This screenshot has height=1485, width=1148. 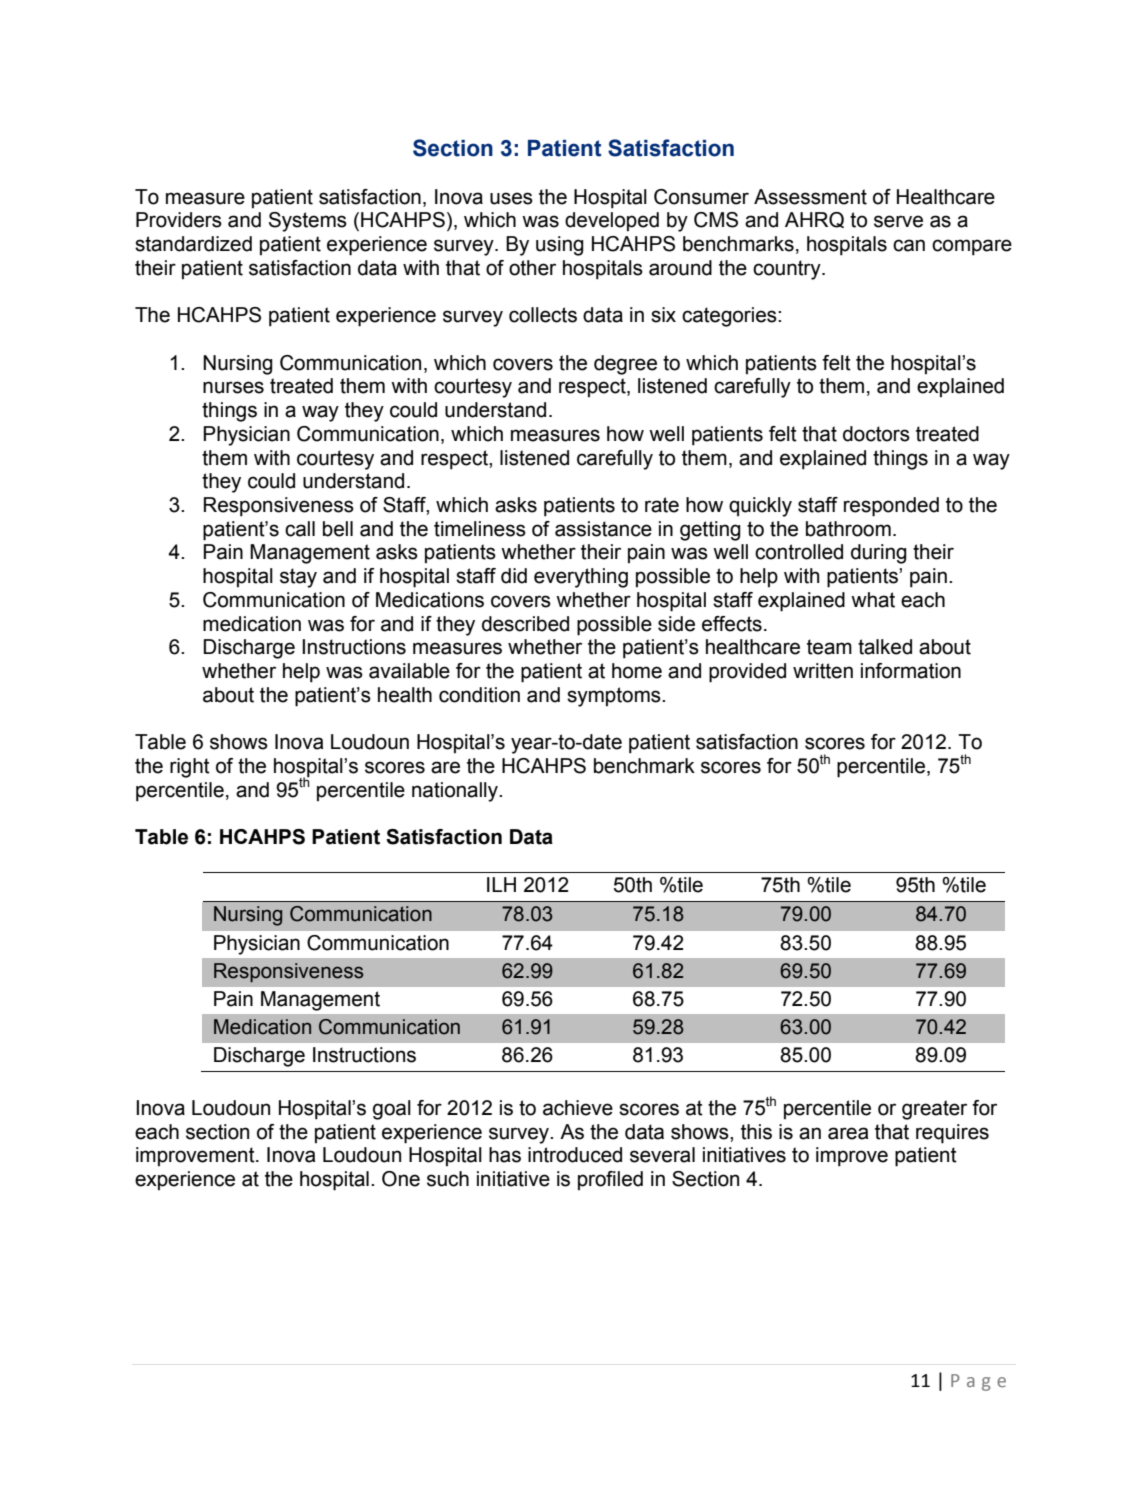 I want to click on One, so click(x=401, y=1179).
